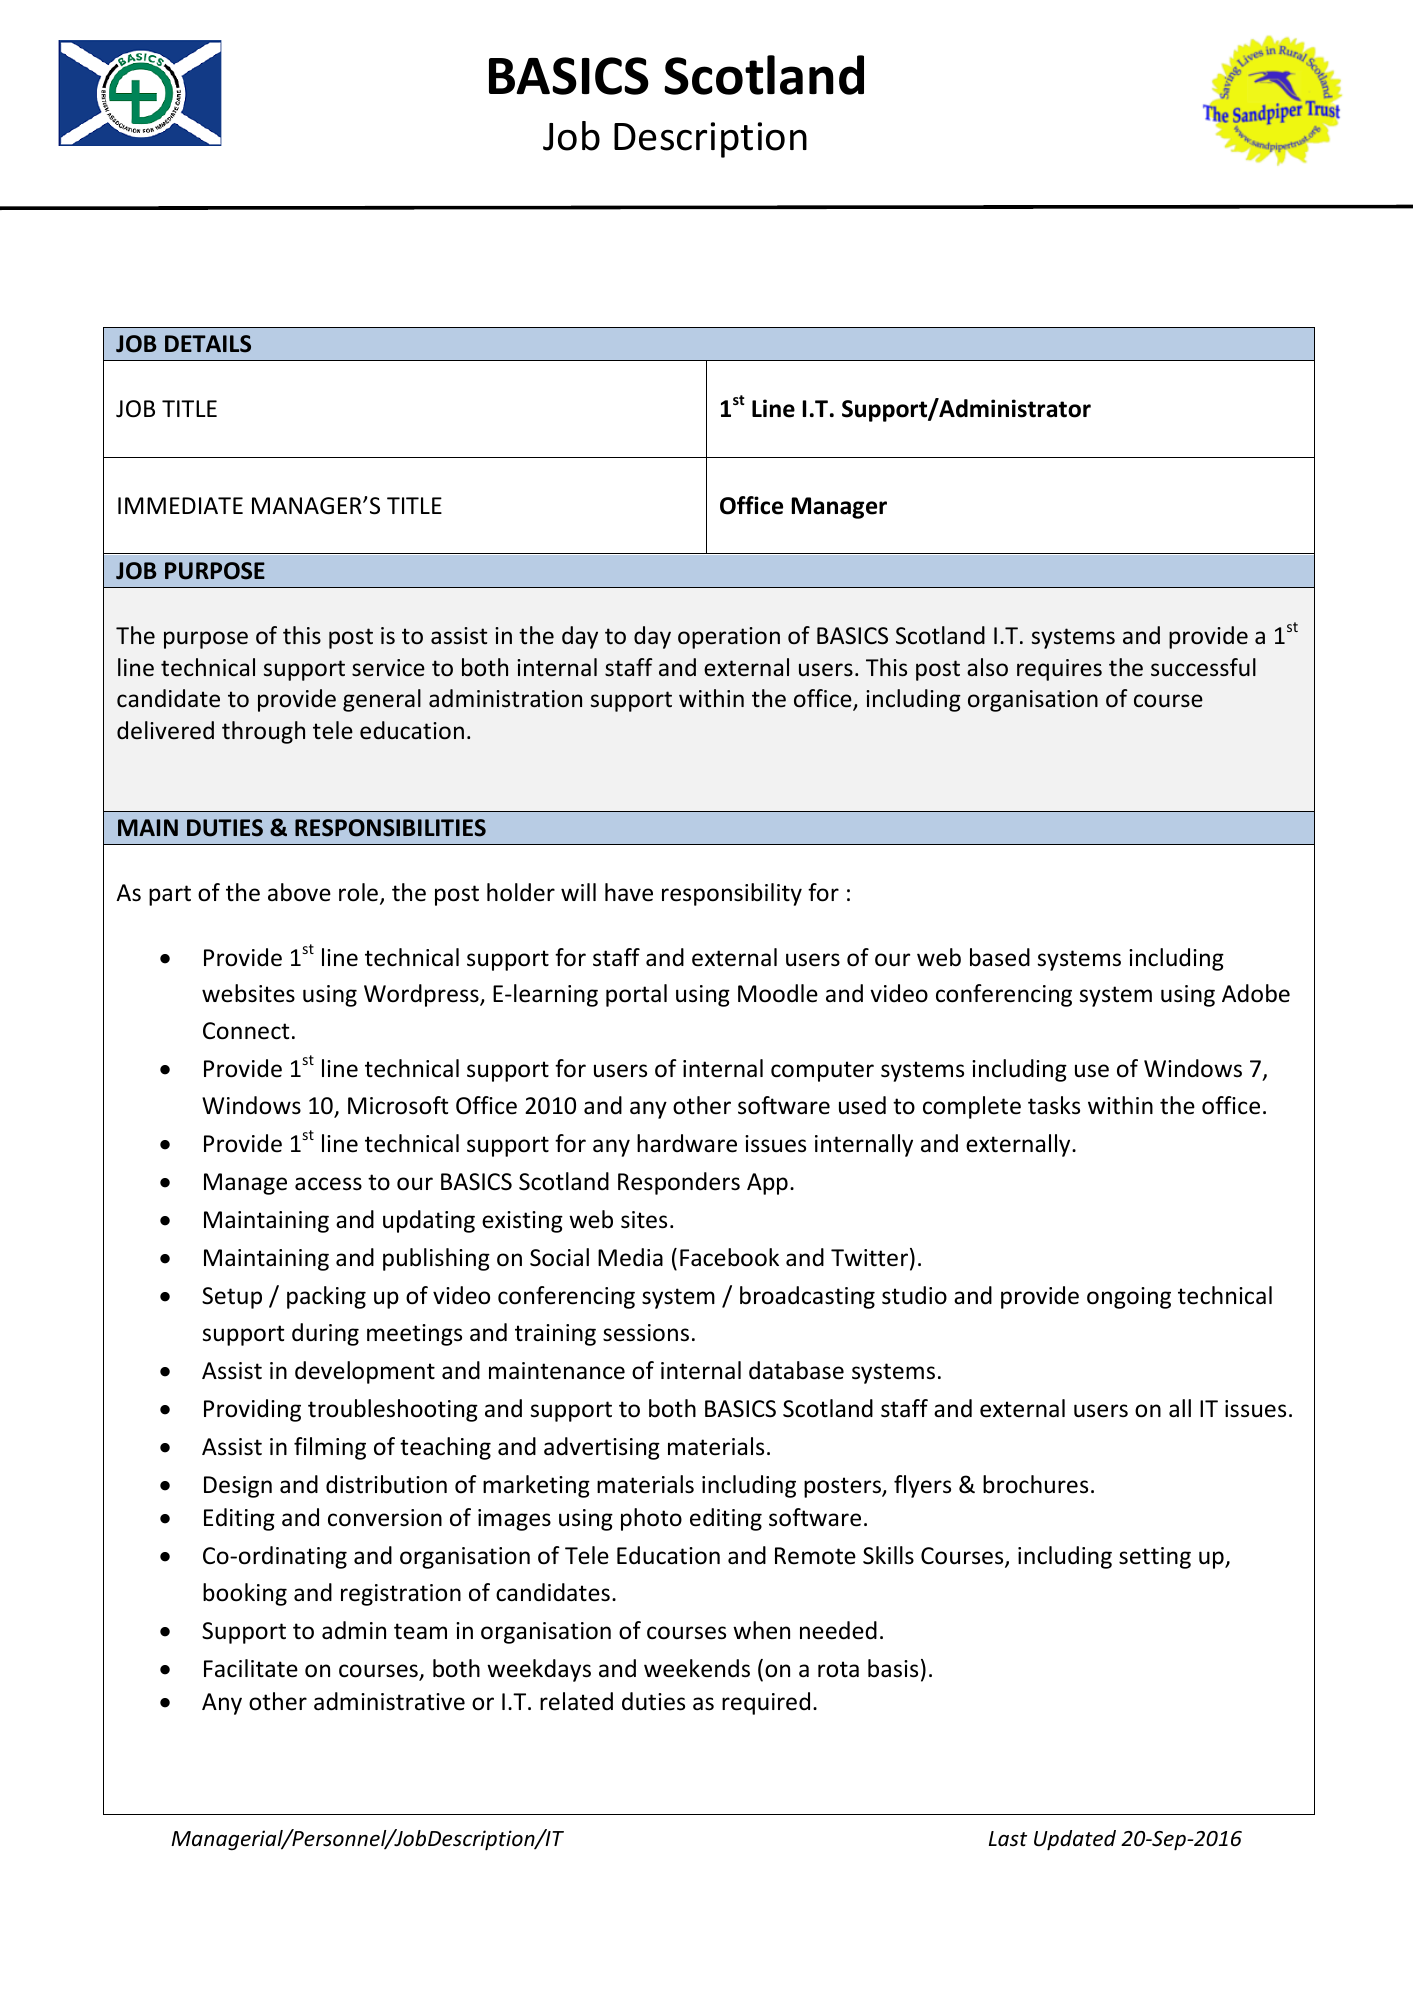 Image resolution: width=1413 pixels, height=1998 pixels. What do you see at coordinates (732, 894) in the page?
I see `responsibility` at bounding box center [732, 894].
